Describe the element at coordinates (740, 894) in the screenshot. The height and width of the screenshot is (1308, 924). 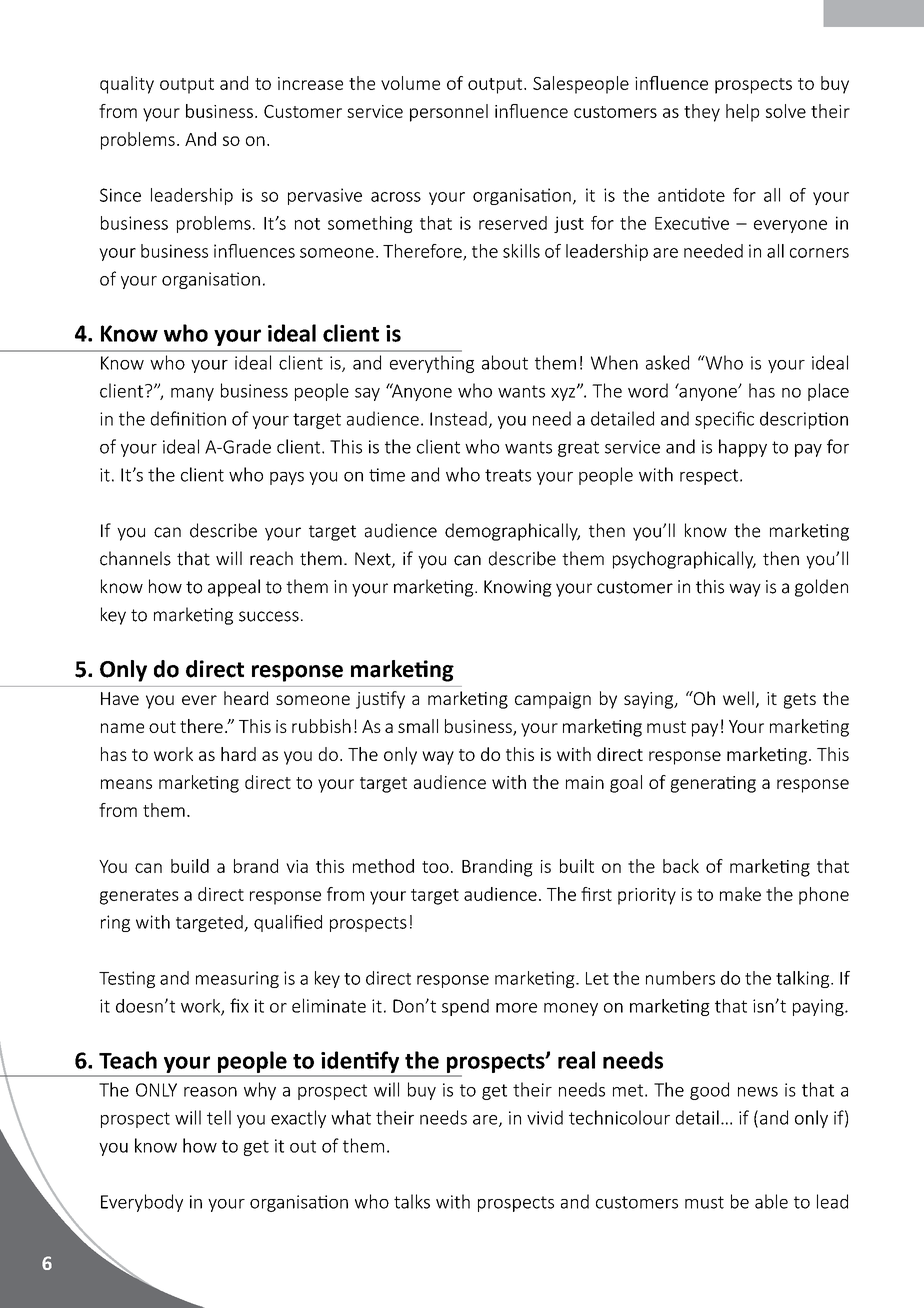
I see `make` at that location.
